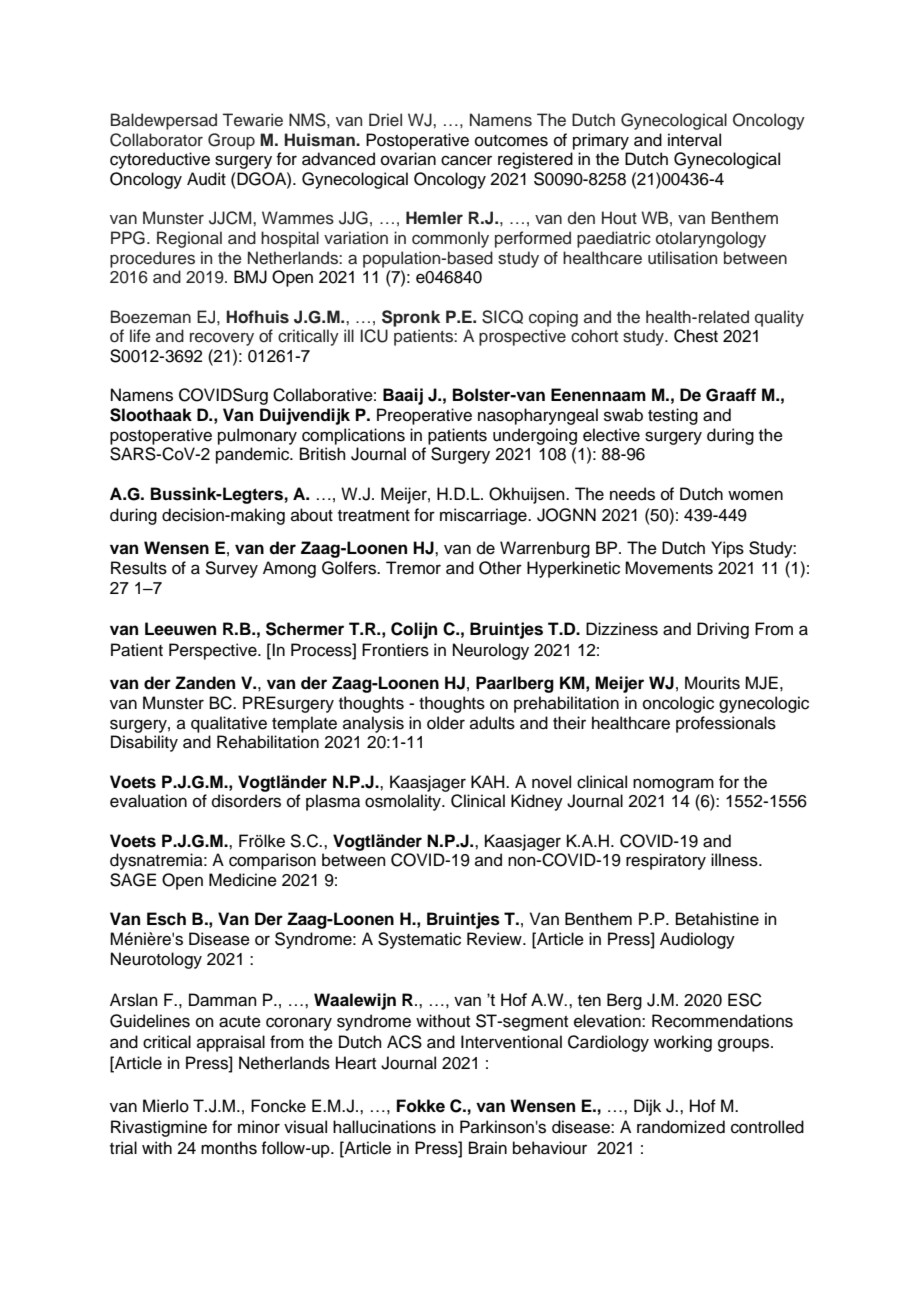 The height and width of the page is (1308, 924). I want to click on Driving, so click(723, 630).
